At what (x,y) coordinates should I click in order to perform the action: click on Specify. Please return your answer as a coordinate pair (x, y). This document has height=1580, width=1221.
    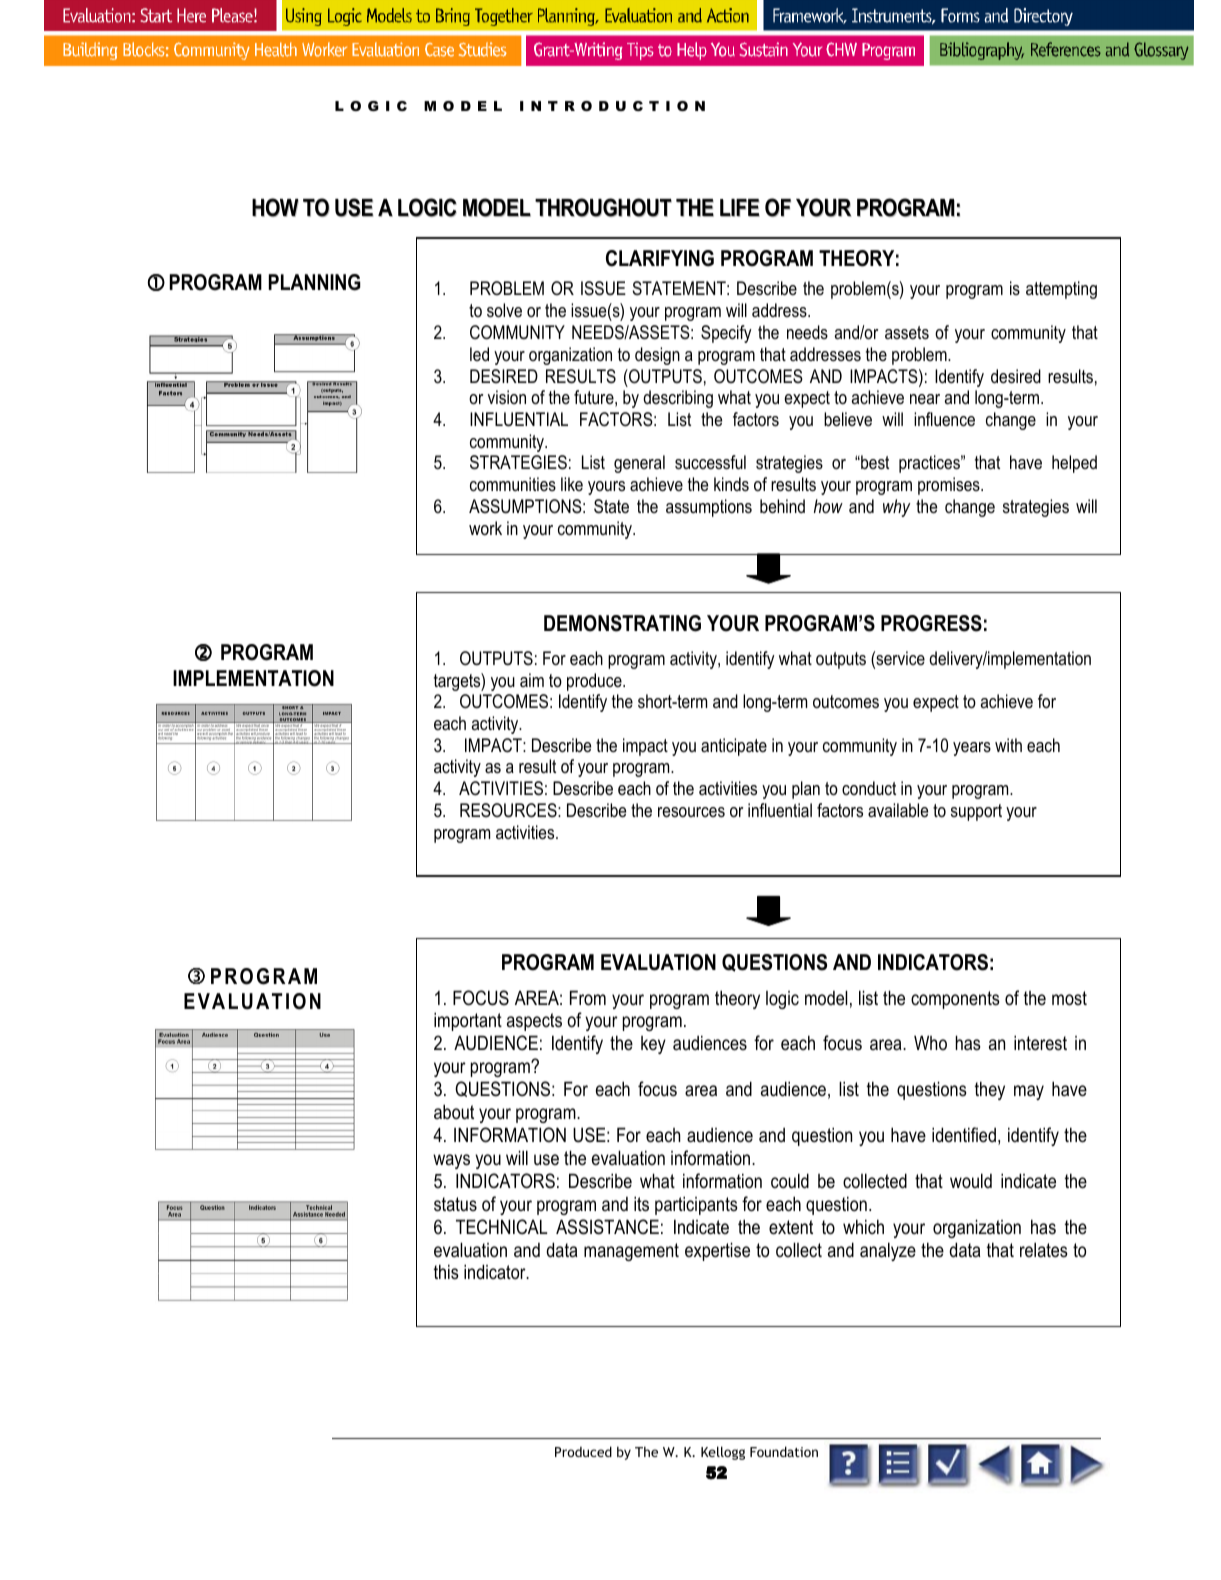
    Looking at the image, I should click on (726, 334).
